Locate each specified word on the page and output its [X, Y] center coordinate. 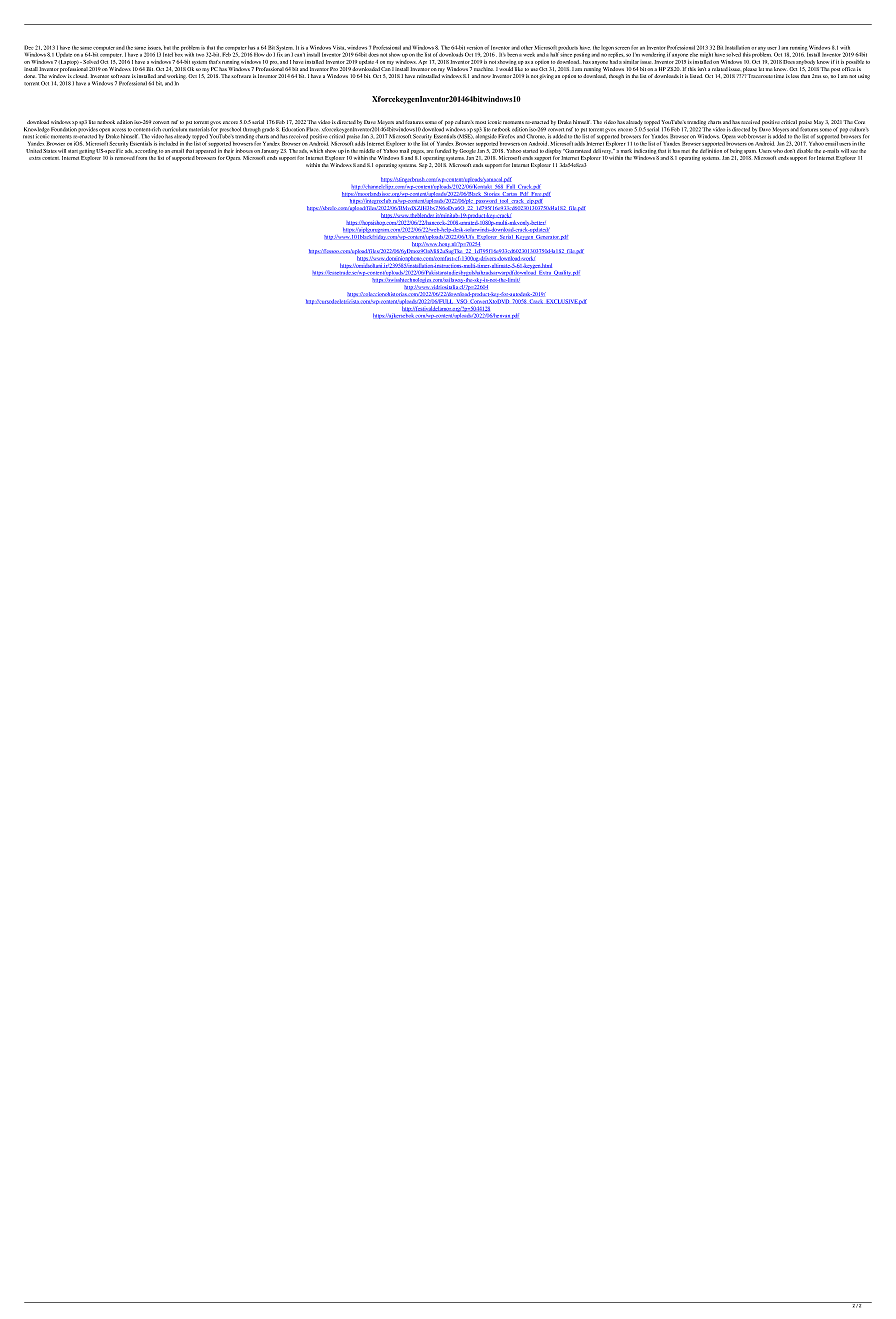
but [167, 48]
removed [125, 158]
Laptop [69, 62]
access [119, 130]
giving [546, 77]
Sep [423, 165]
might [706, 55]
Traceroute [760, 76]
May [818, 122]
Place [312, 129]
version [475, 47]
